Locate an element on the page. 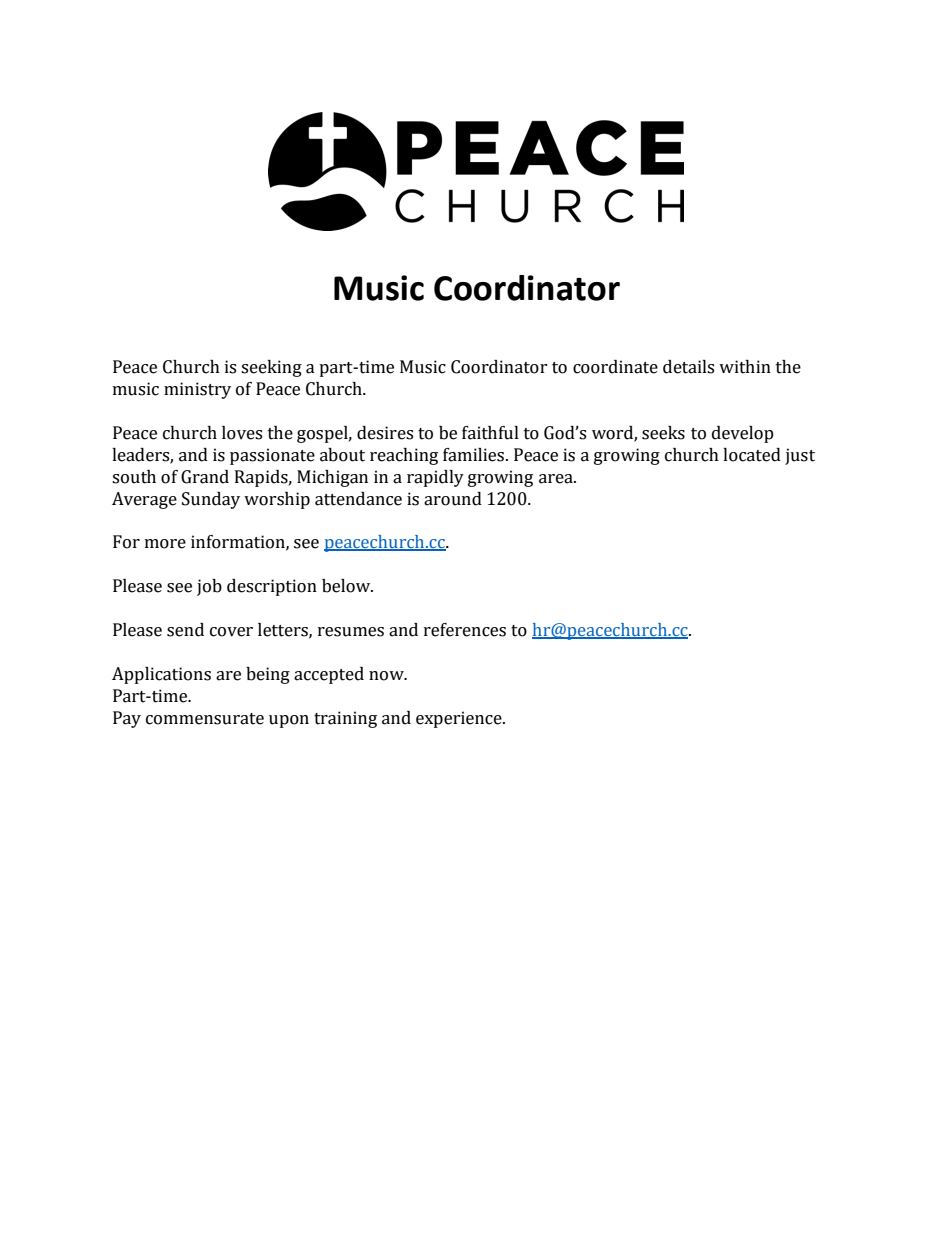  within is located at coordinates (745, 367).
